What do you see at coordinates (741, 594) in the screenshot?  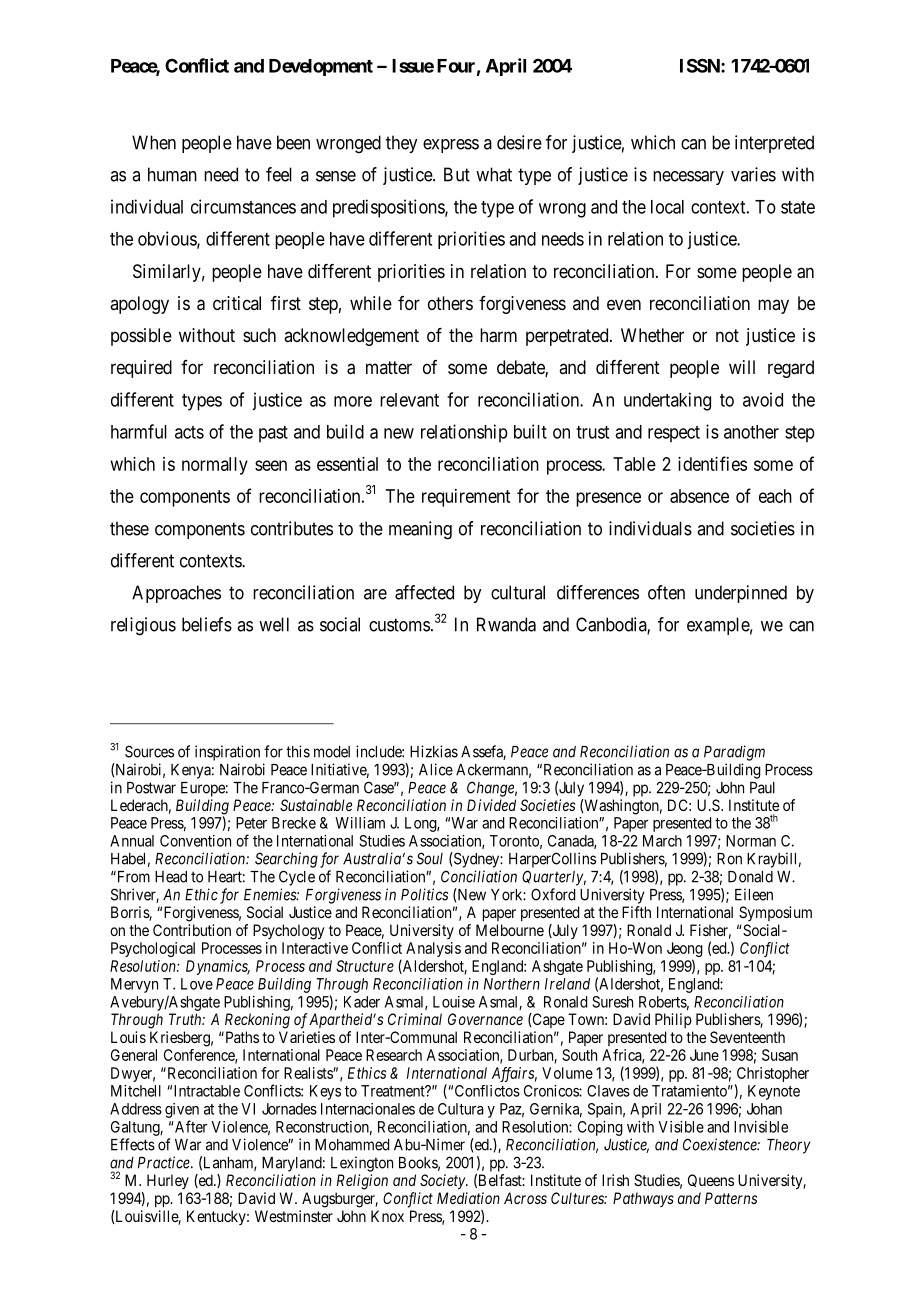 I see `underpinned` at bounding box center [741, 594].
